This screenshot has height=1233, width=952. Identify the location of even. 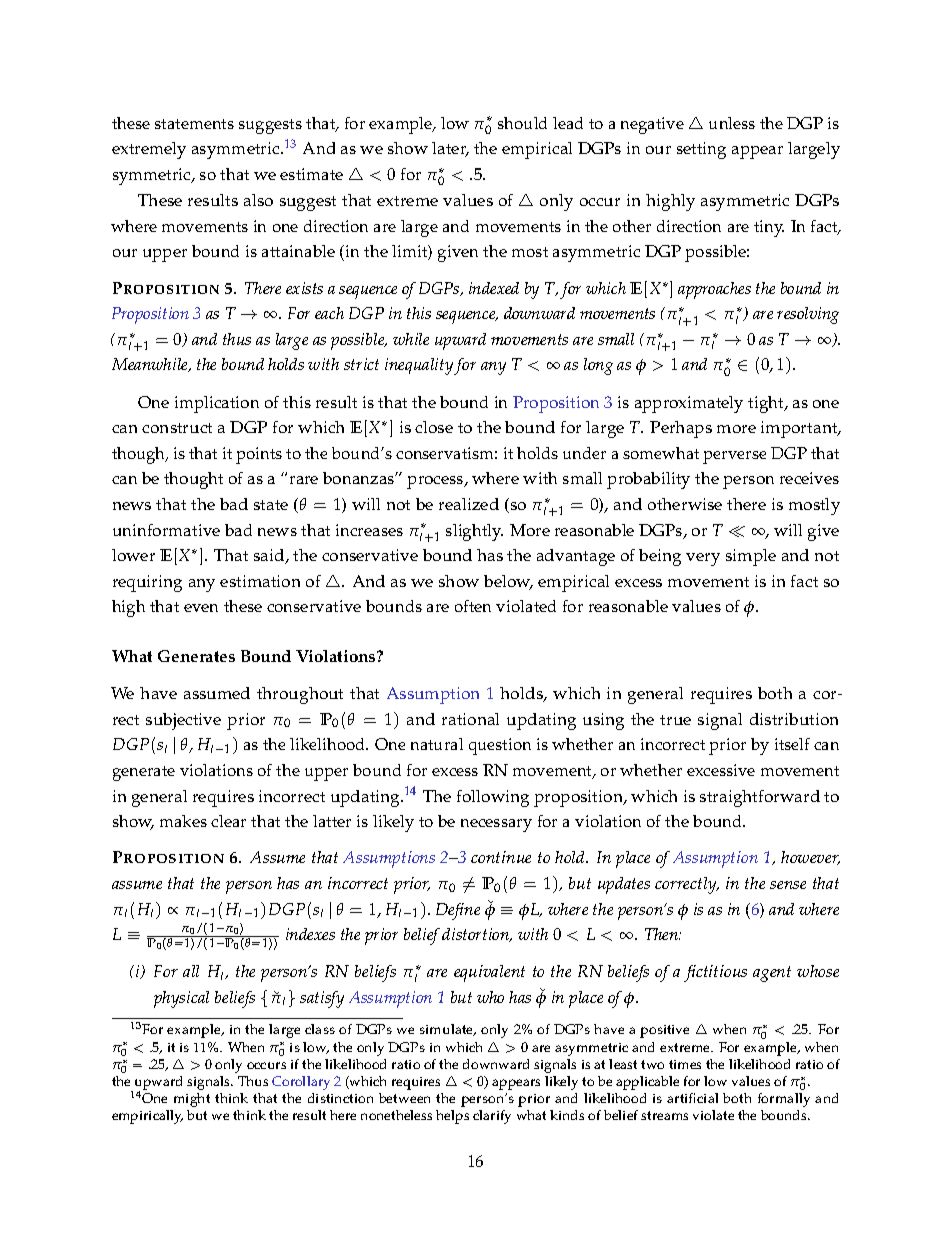
(201, 608).
